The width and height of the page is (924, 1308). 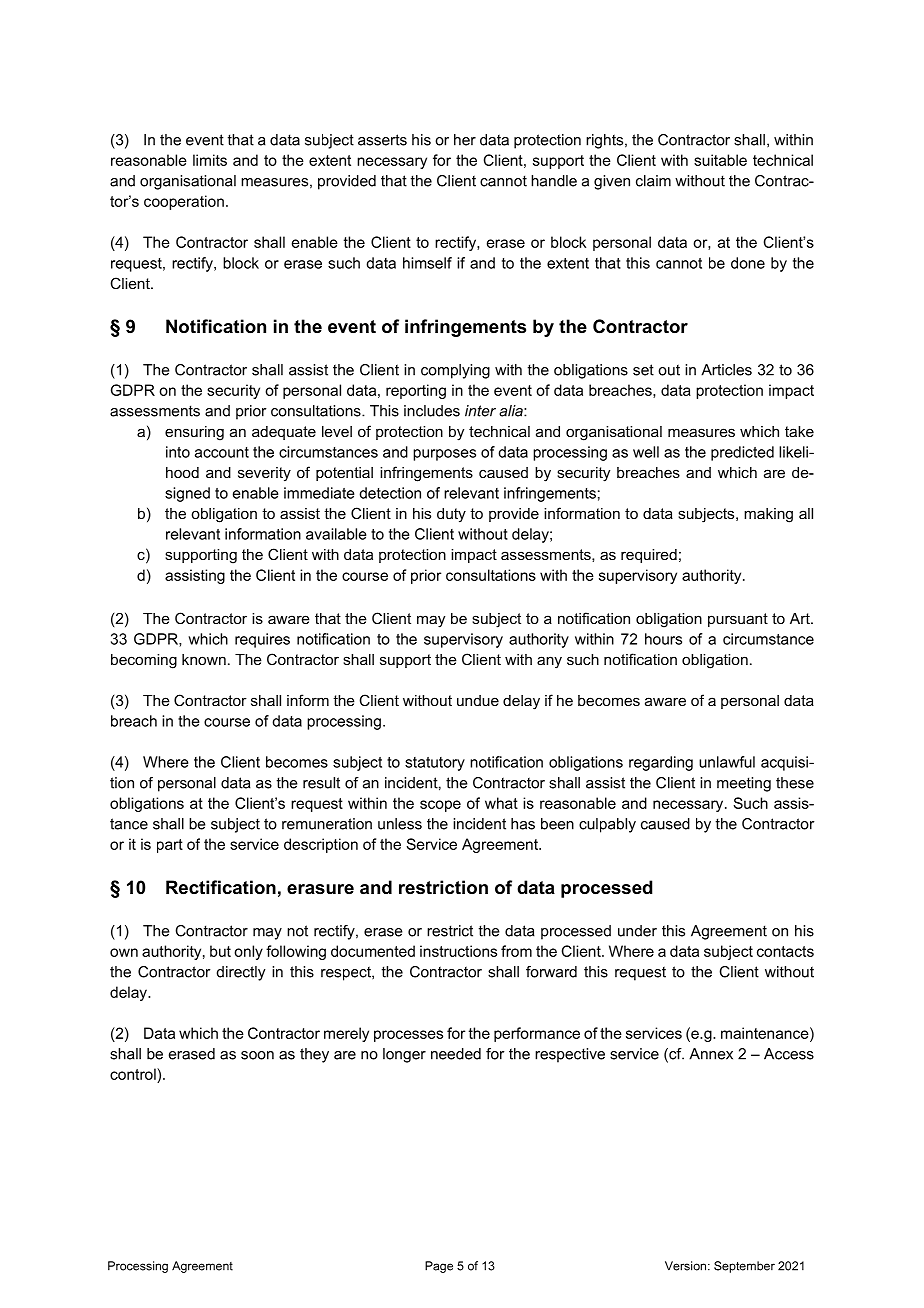 I want to click on handle, so click(x=554, y=181).
